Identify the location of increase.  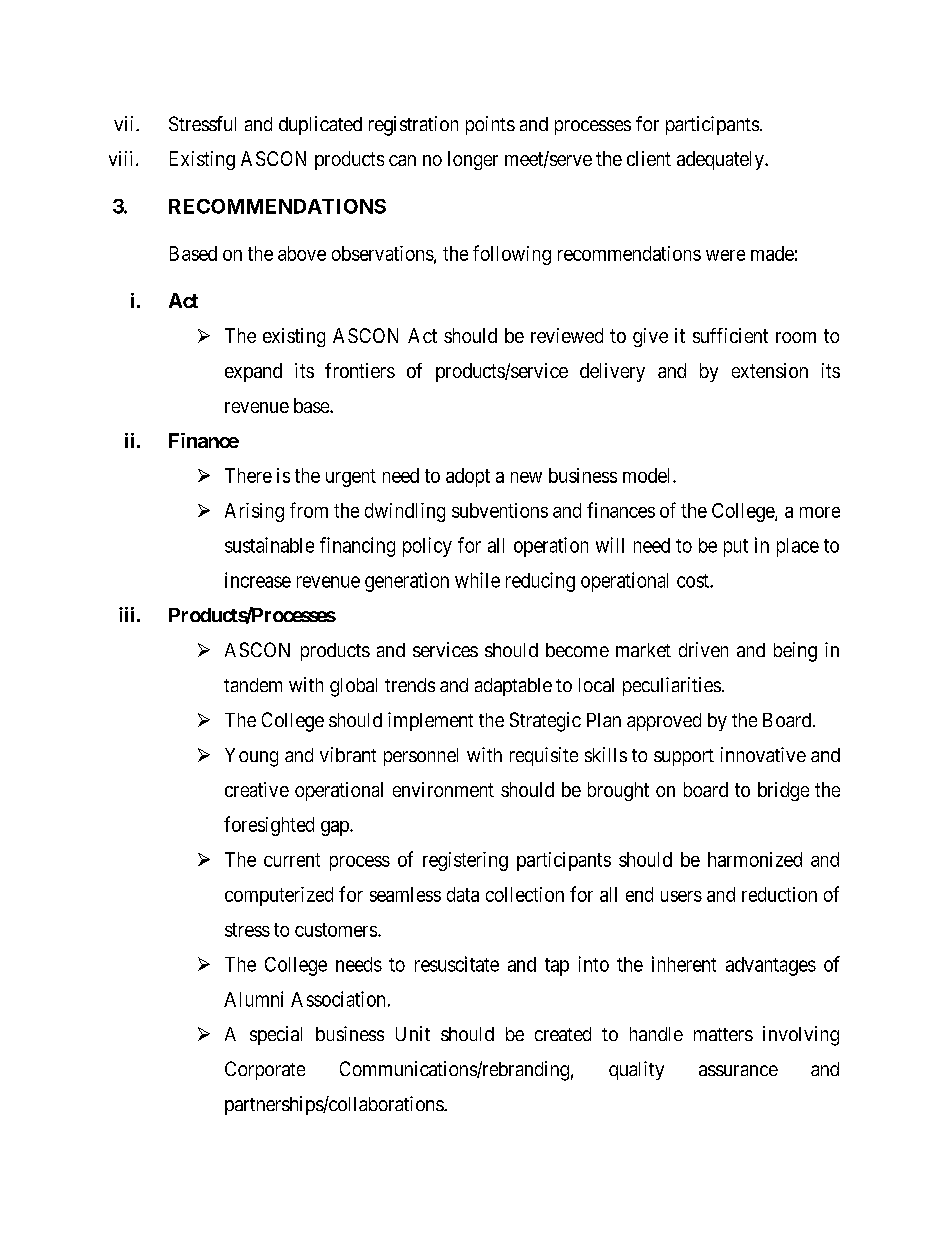
(258, 580).
